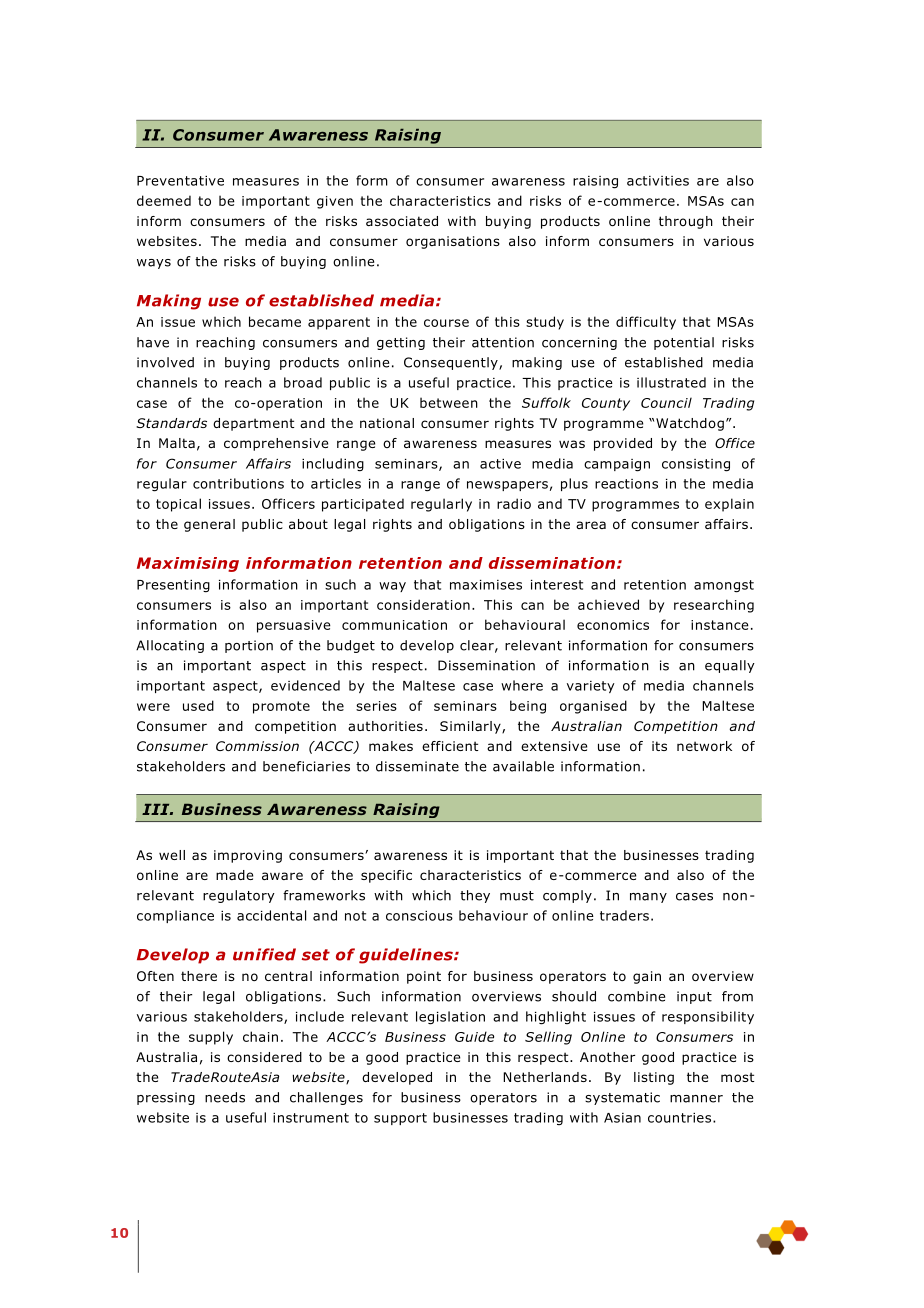 The height and width of the image is (1308, 924). Describe the element at coordinates (686, 222) in the image. I see `through` at that location.
